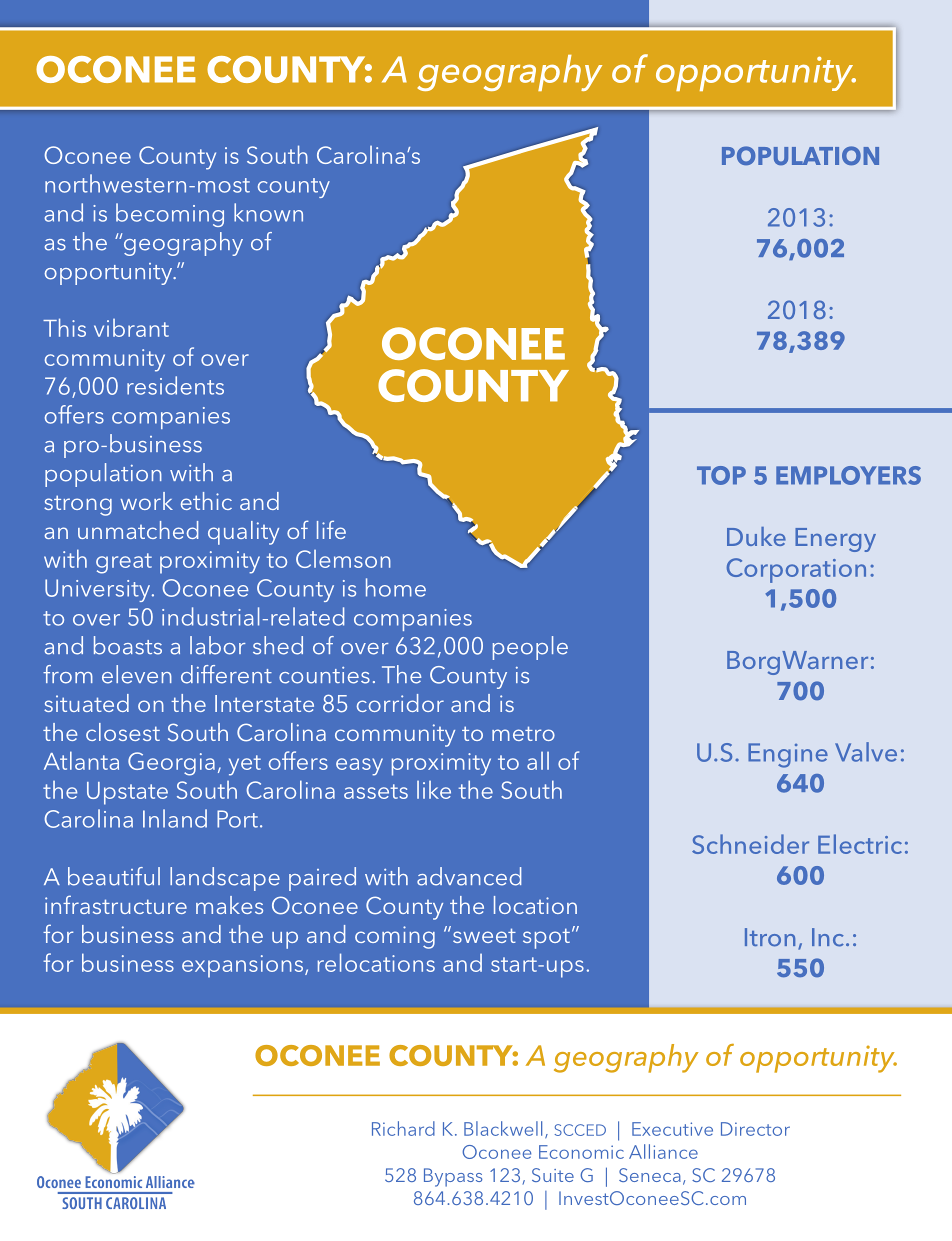  What do you see at coordinates (721, 475) in the screenshot?
I see `Top` at bounding box center [721, 475].
